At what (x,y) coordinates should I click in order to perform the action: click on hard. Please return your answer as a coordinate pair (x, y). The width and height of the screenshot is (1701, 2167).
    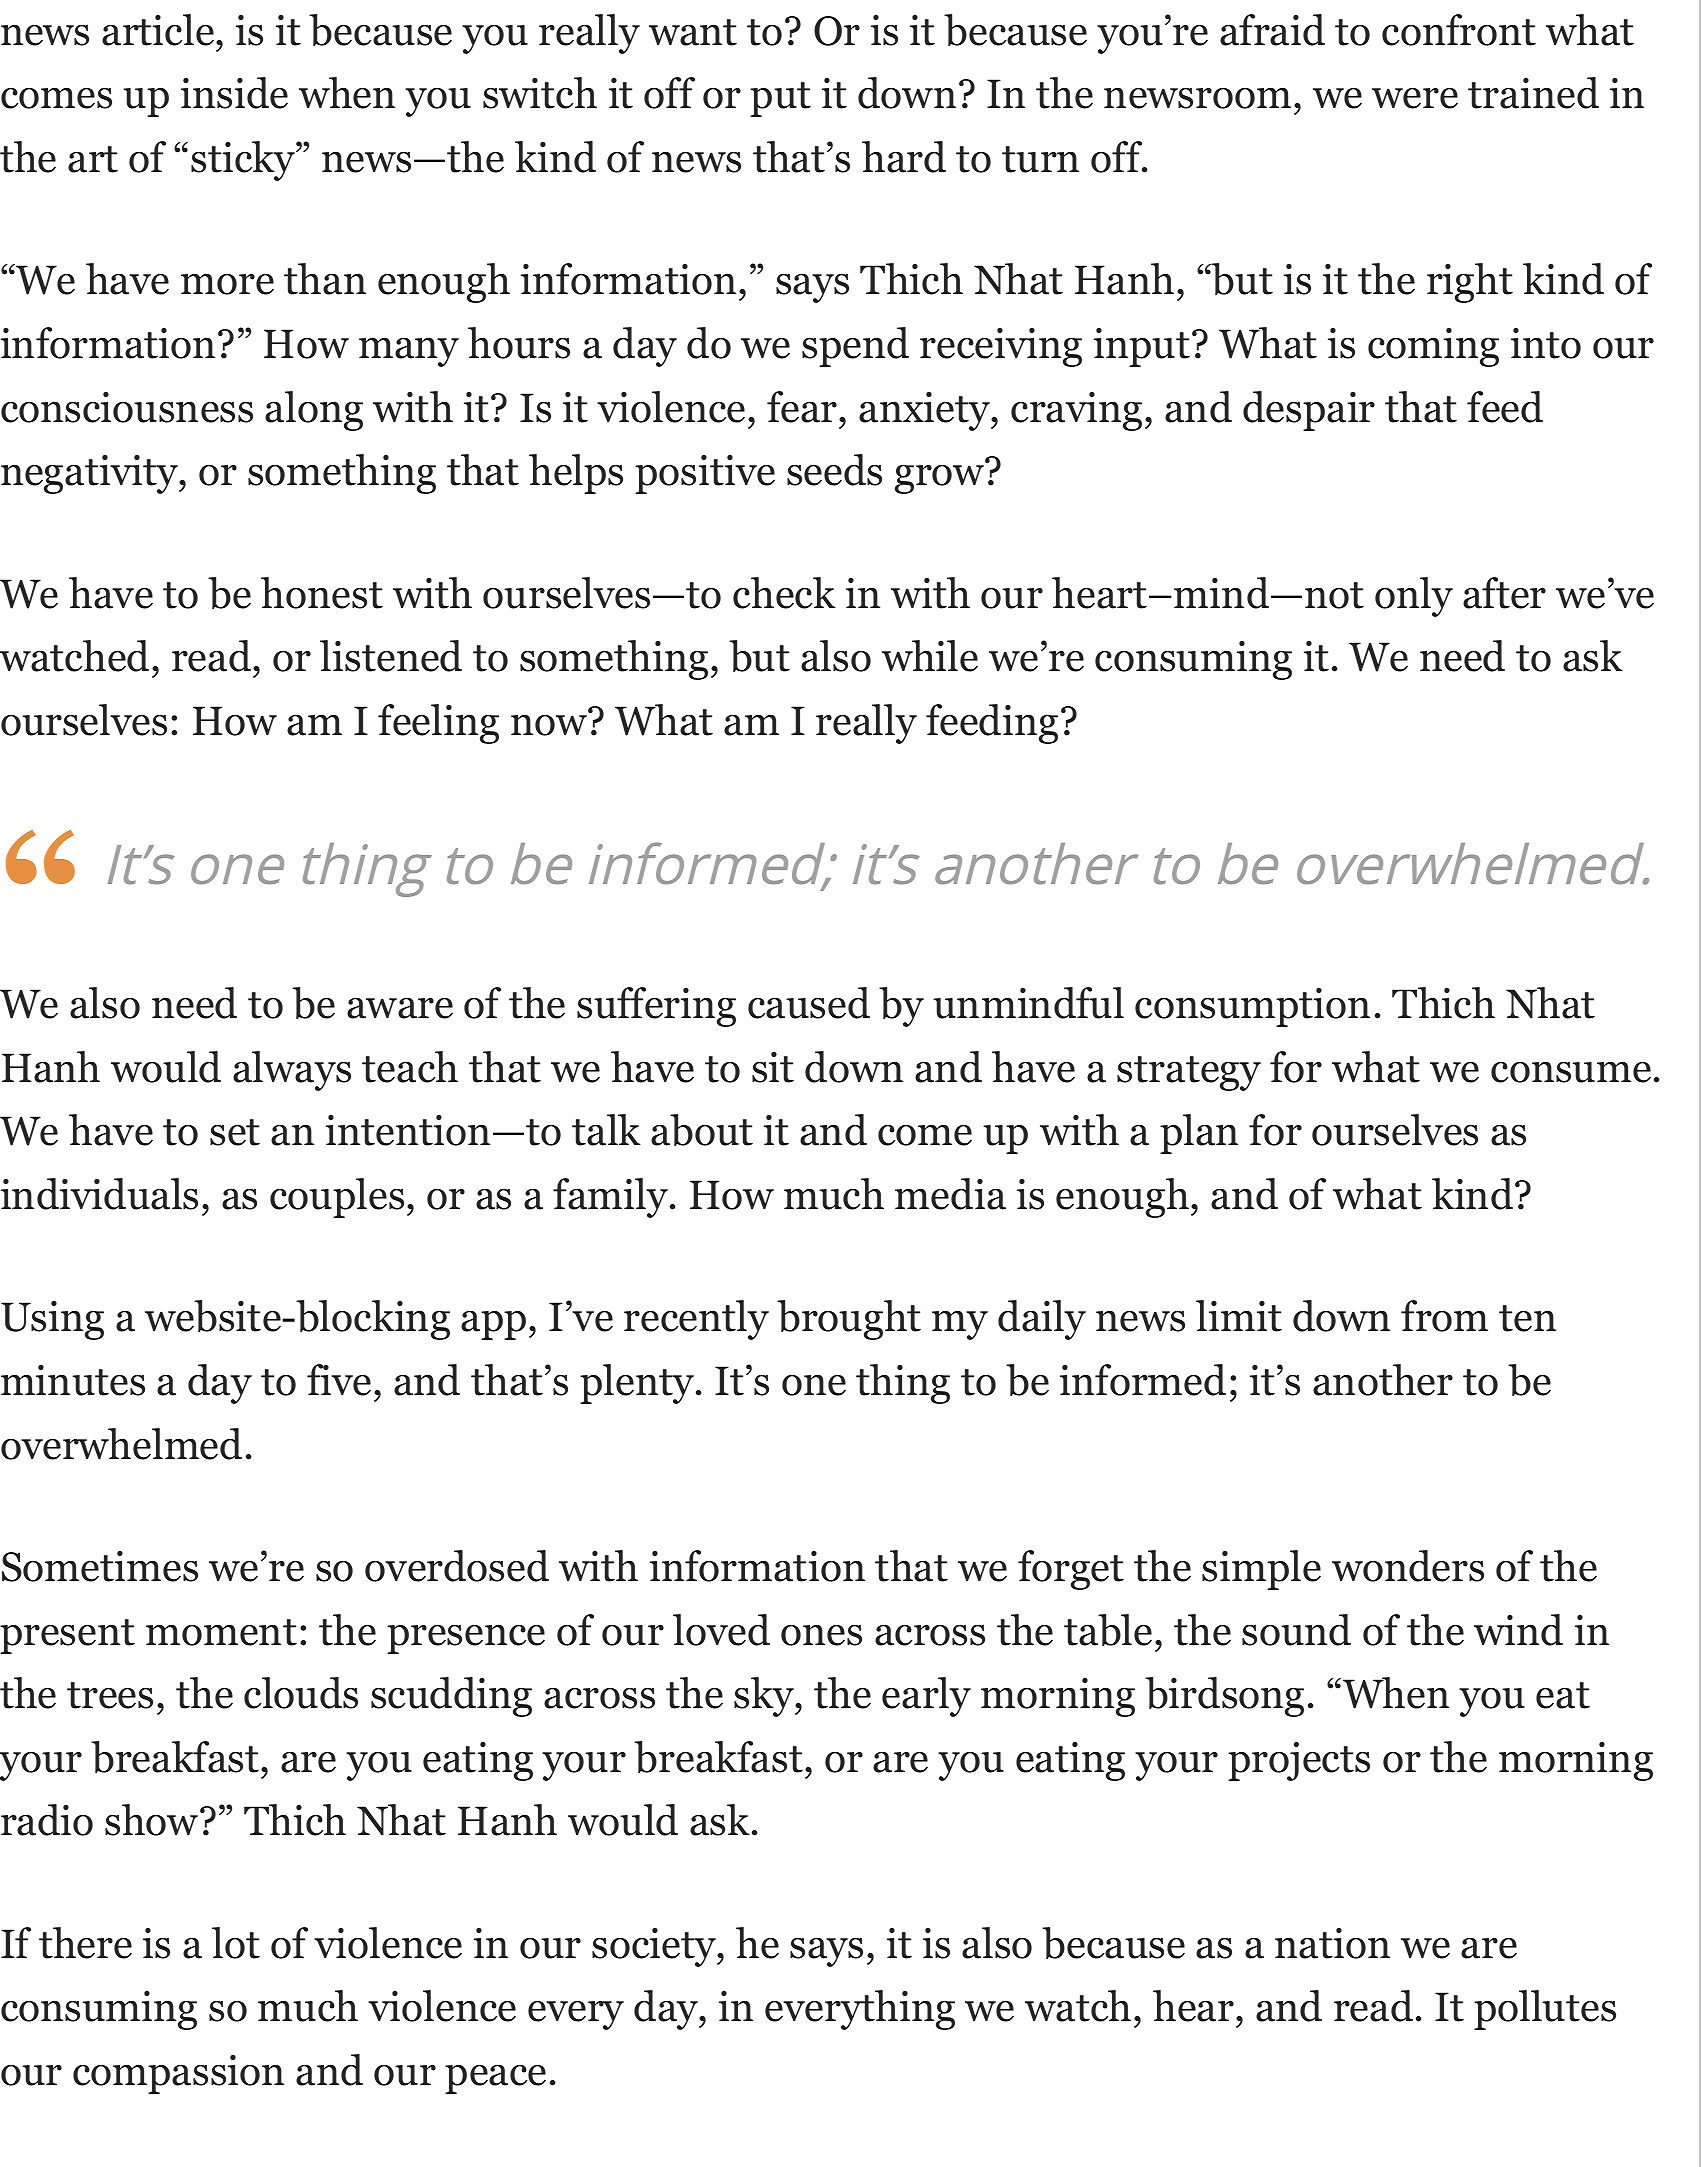
    Looking at the image, I should click on (904, 157).
